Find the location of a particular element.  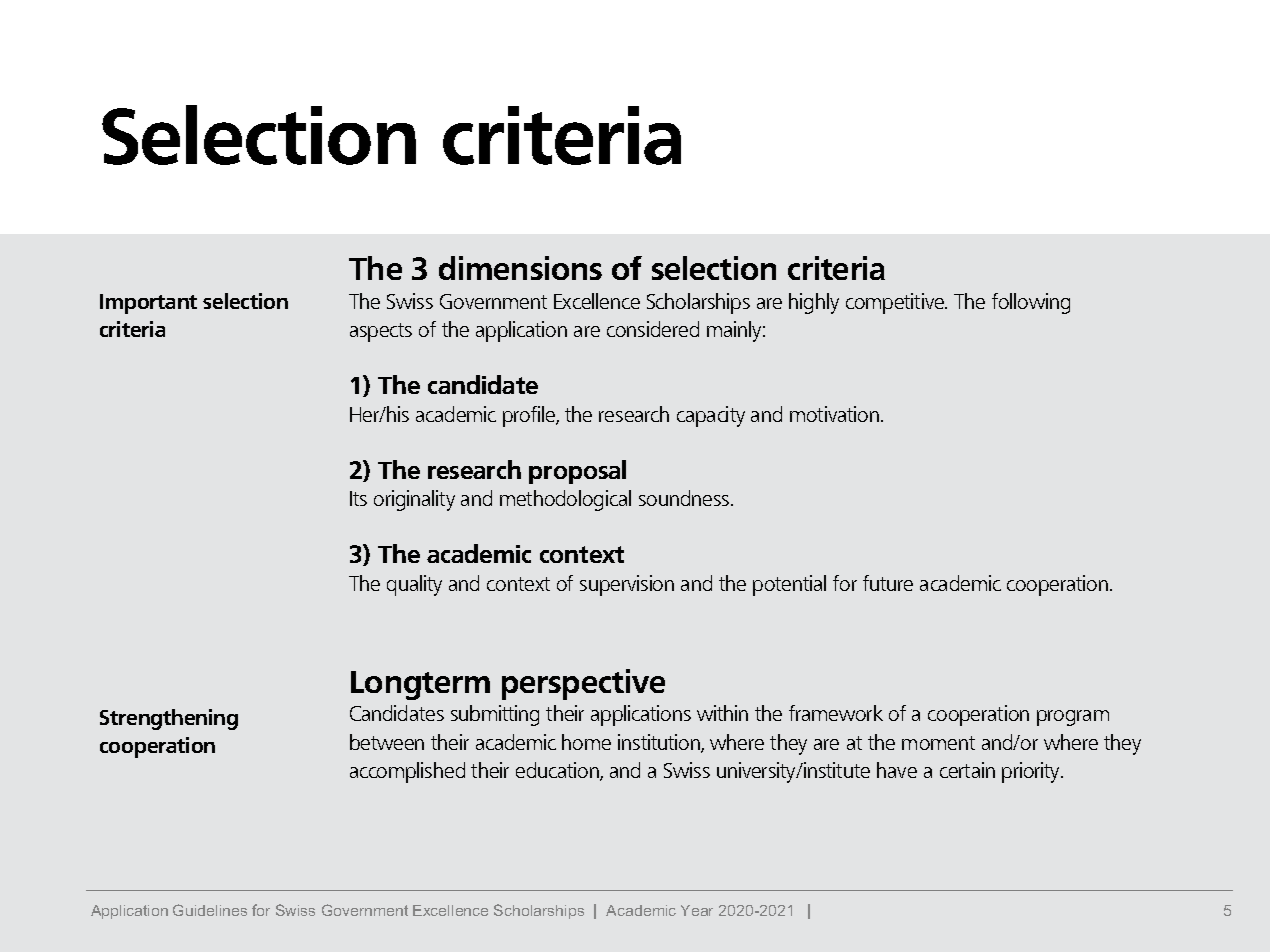

Its is located at coordinates (358, 498).
